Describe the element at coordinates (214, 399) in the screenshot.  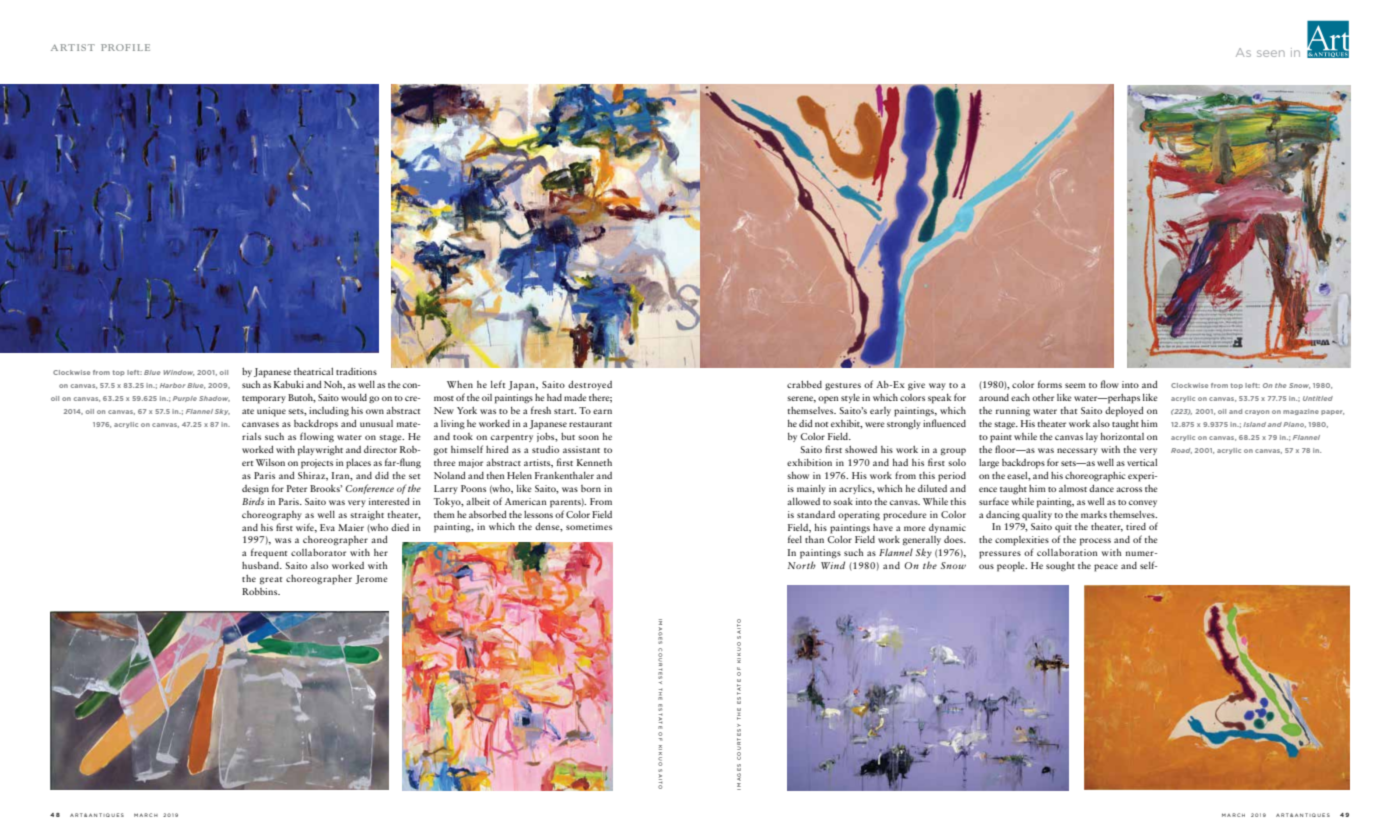
I see `Shadow` at that location.
